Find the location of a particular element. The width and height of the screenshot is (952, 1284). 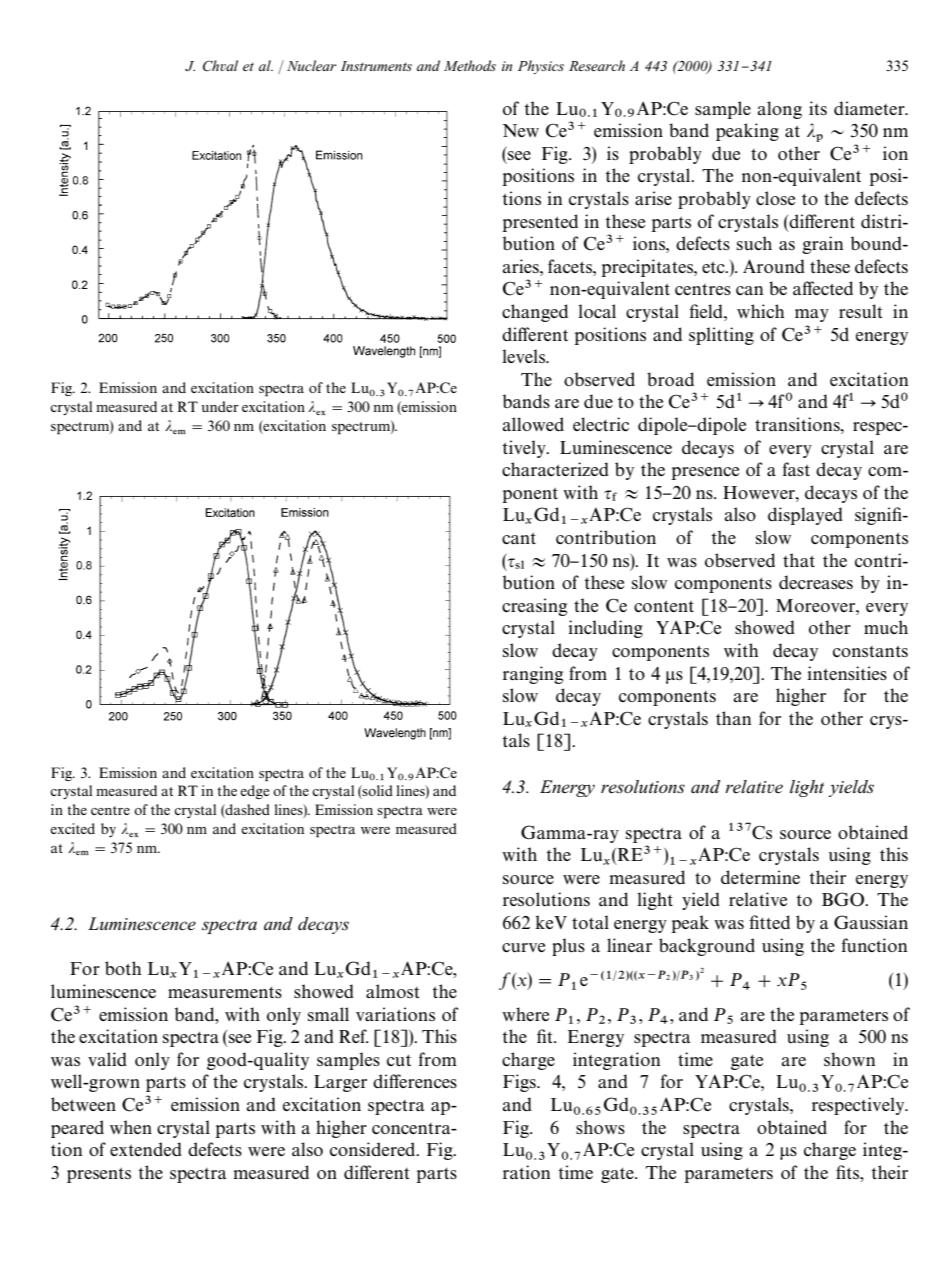

Figs is located at coordinates (520, 1083).
